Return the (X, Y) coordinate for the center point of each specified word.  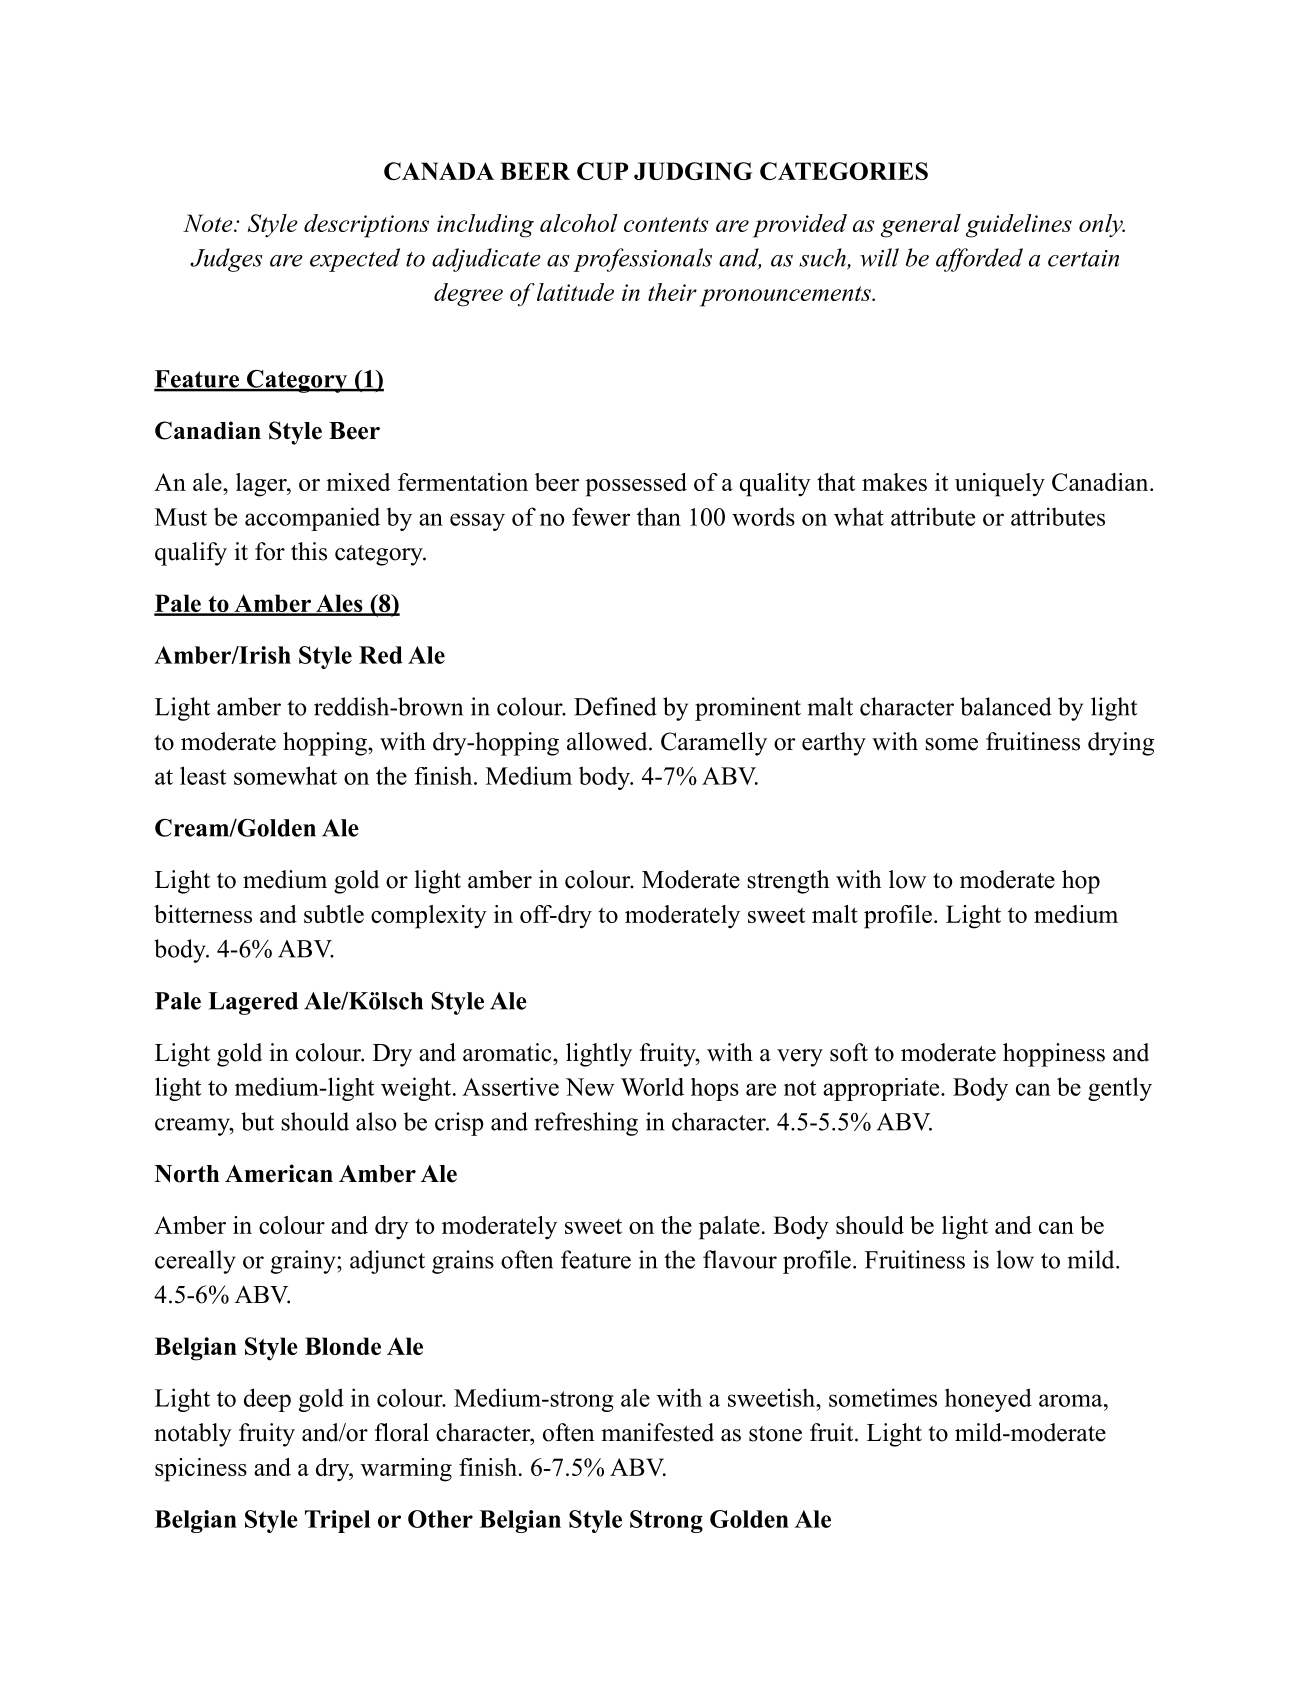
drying (1121, 744)
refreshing (586, 1124)
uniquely (1000, 485)
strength (788, 882)
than (659, 516)
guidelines (1019, 226)
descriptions (366, 226)
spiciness (201, 1470)
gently (1120, 1089)
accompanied (312, 519)
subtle (334, 914)
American (279, 1173)
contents (666, 224)
